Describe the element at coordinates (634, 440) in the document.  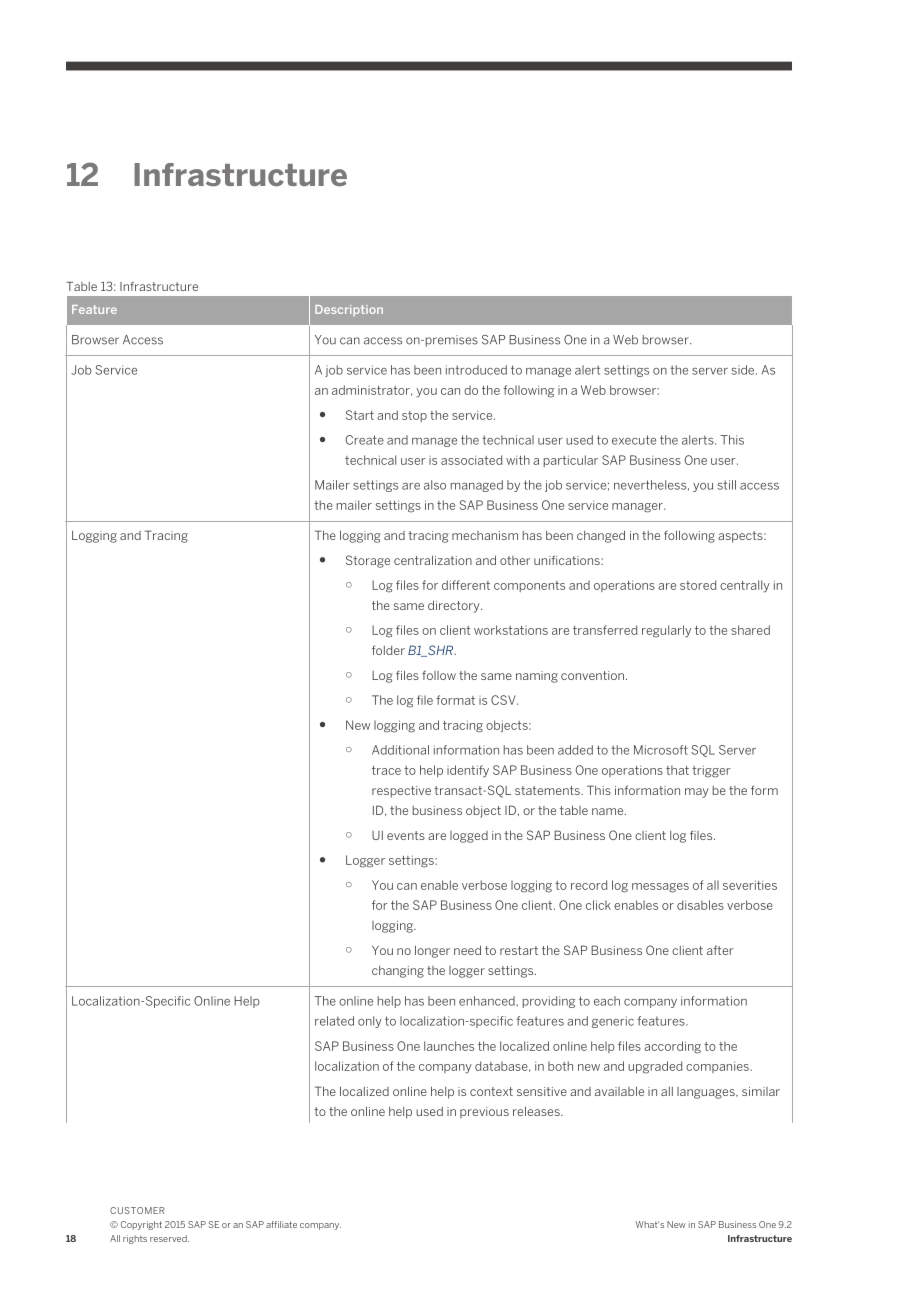
I see `execute` at that location.
